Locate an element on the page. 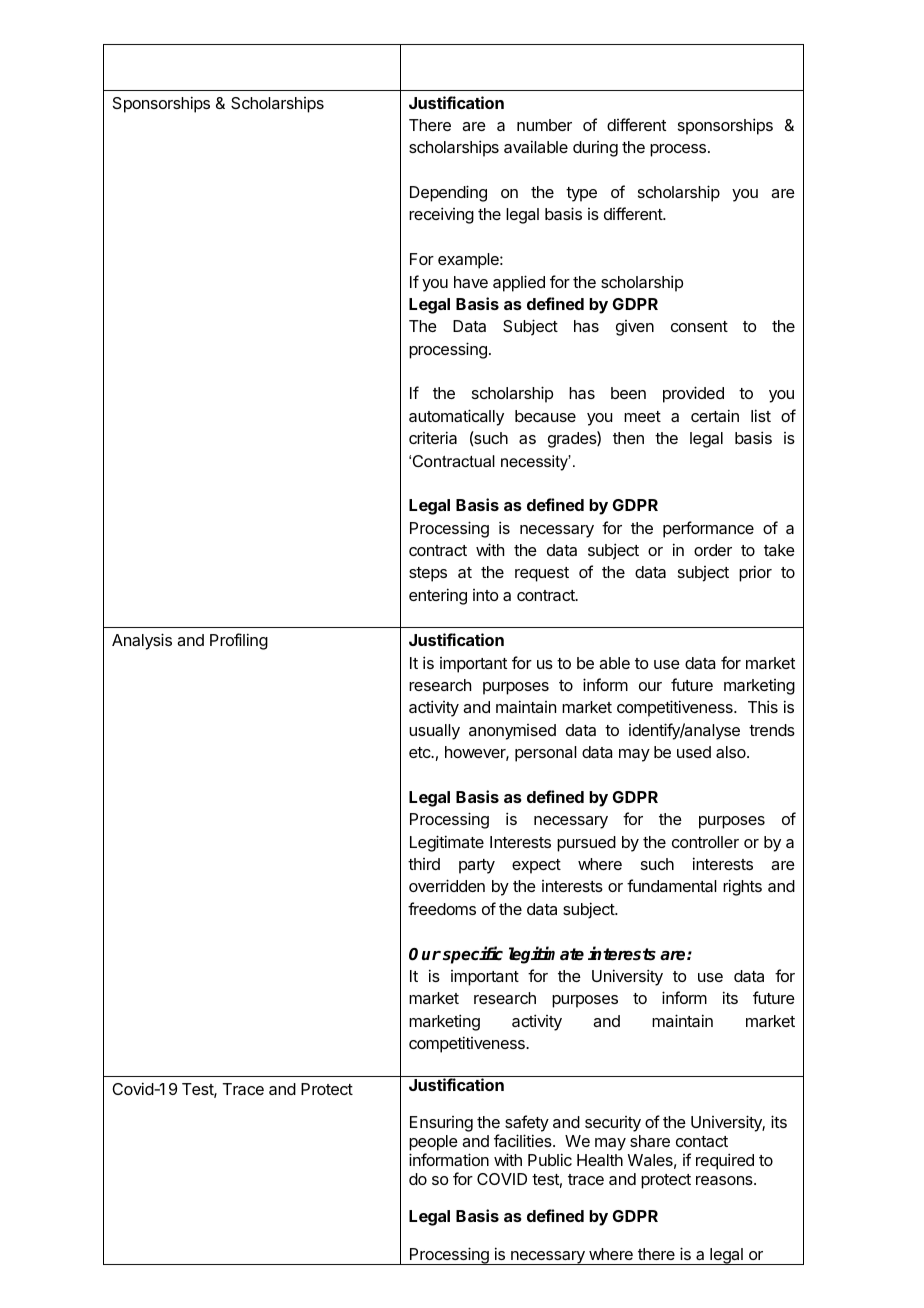 The image size is (924, 1308). receiving is located at coordinates (441, 215).
